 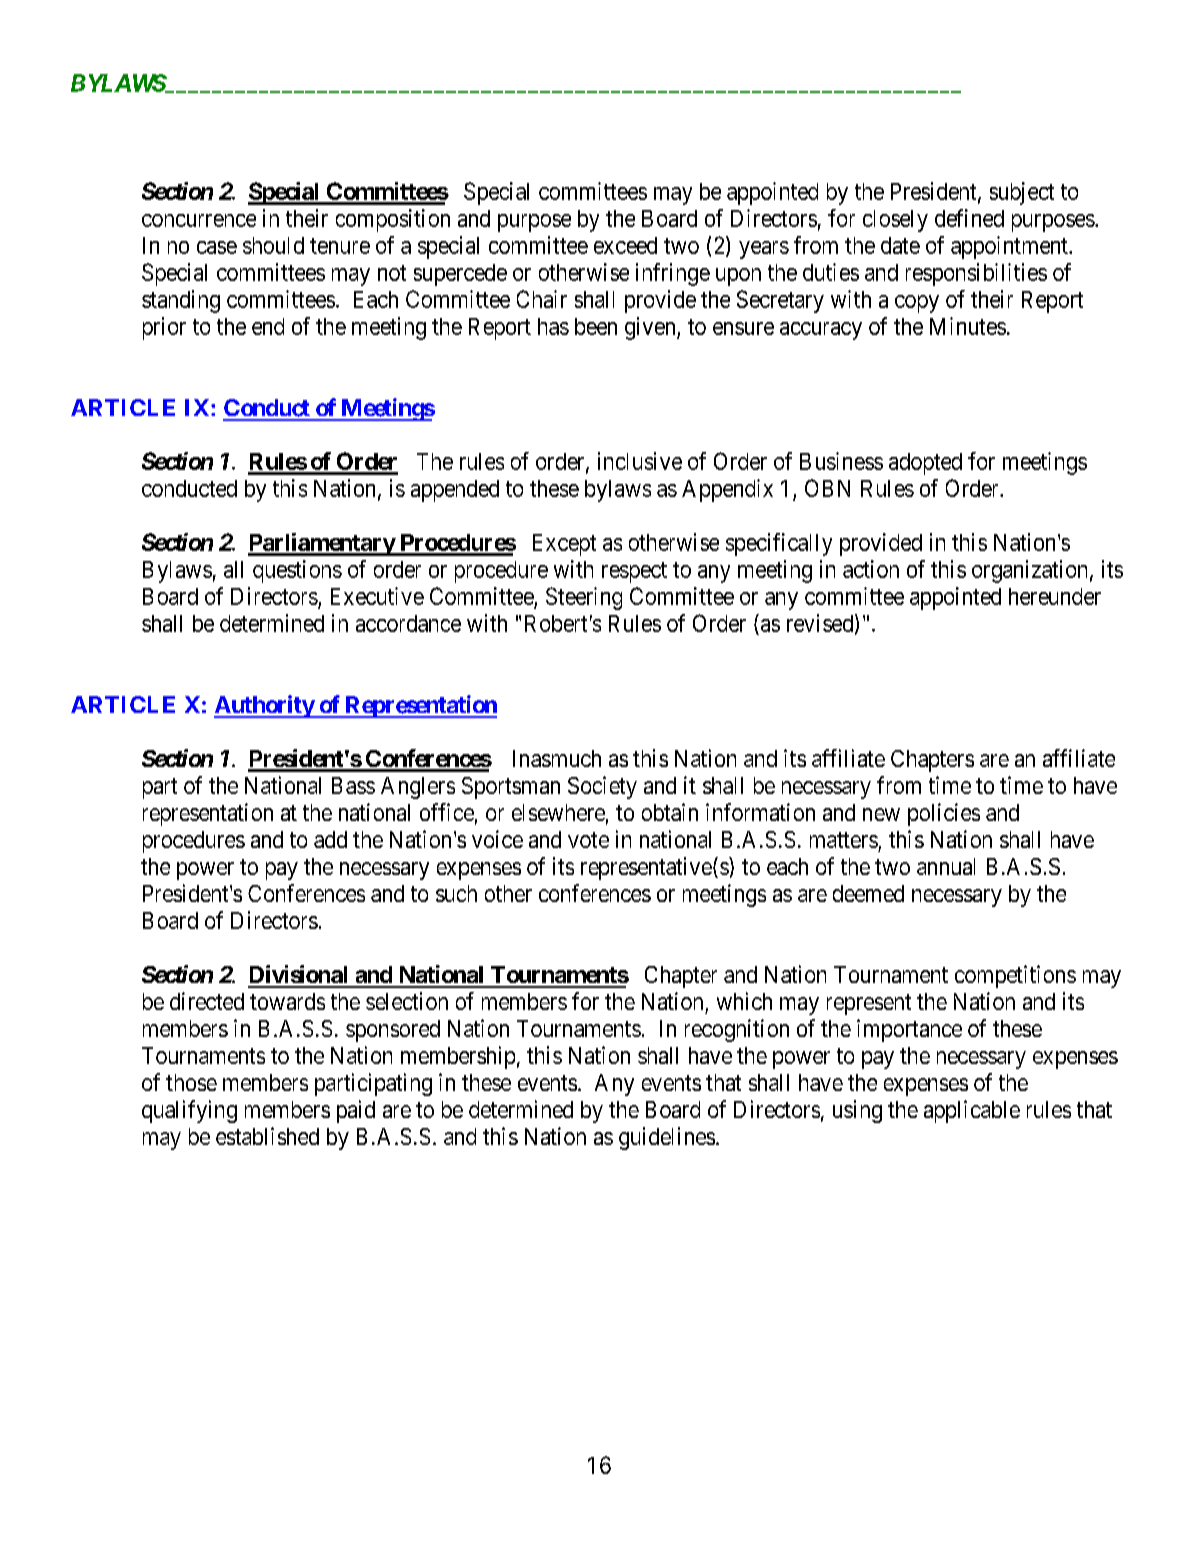 What do you see at coordinates (625, 245) in the screenshot?
I see `exceed` at bounding box center [625, 245].
